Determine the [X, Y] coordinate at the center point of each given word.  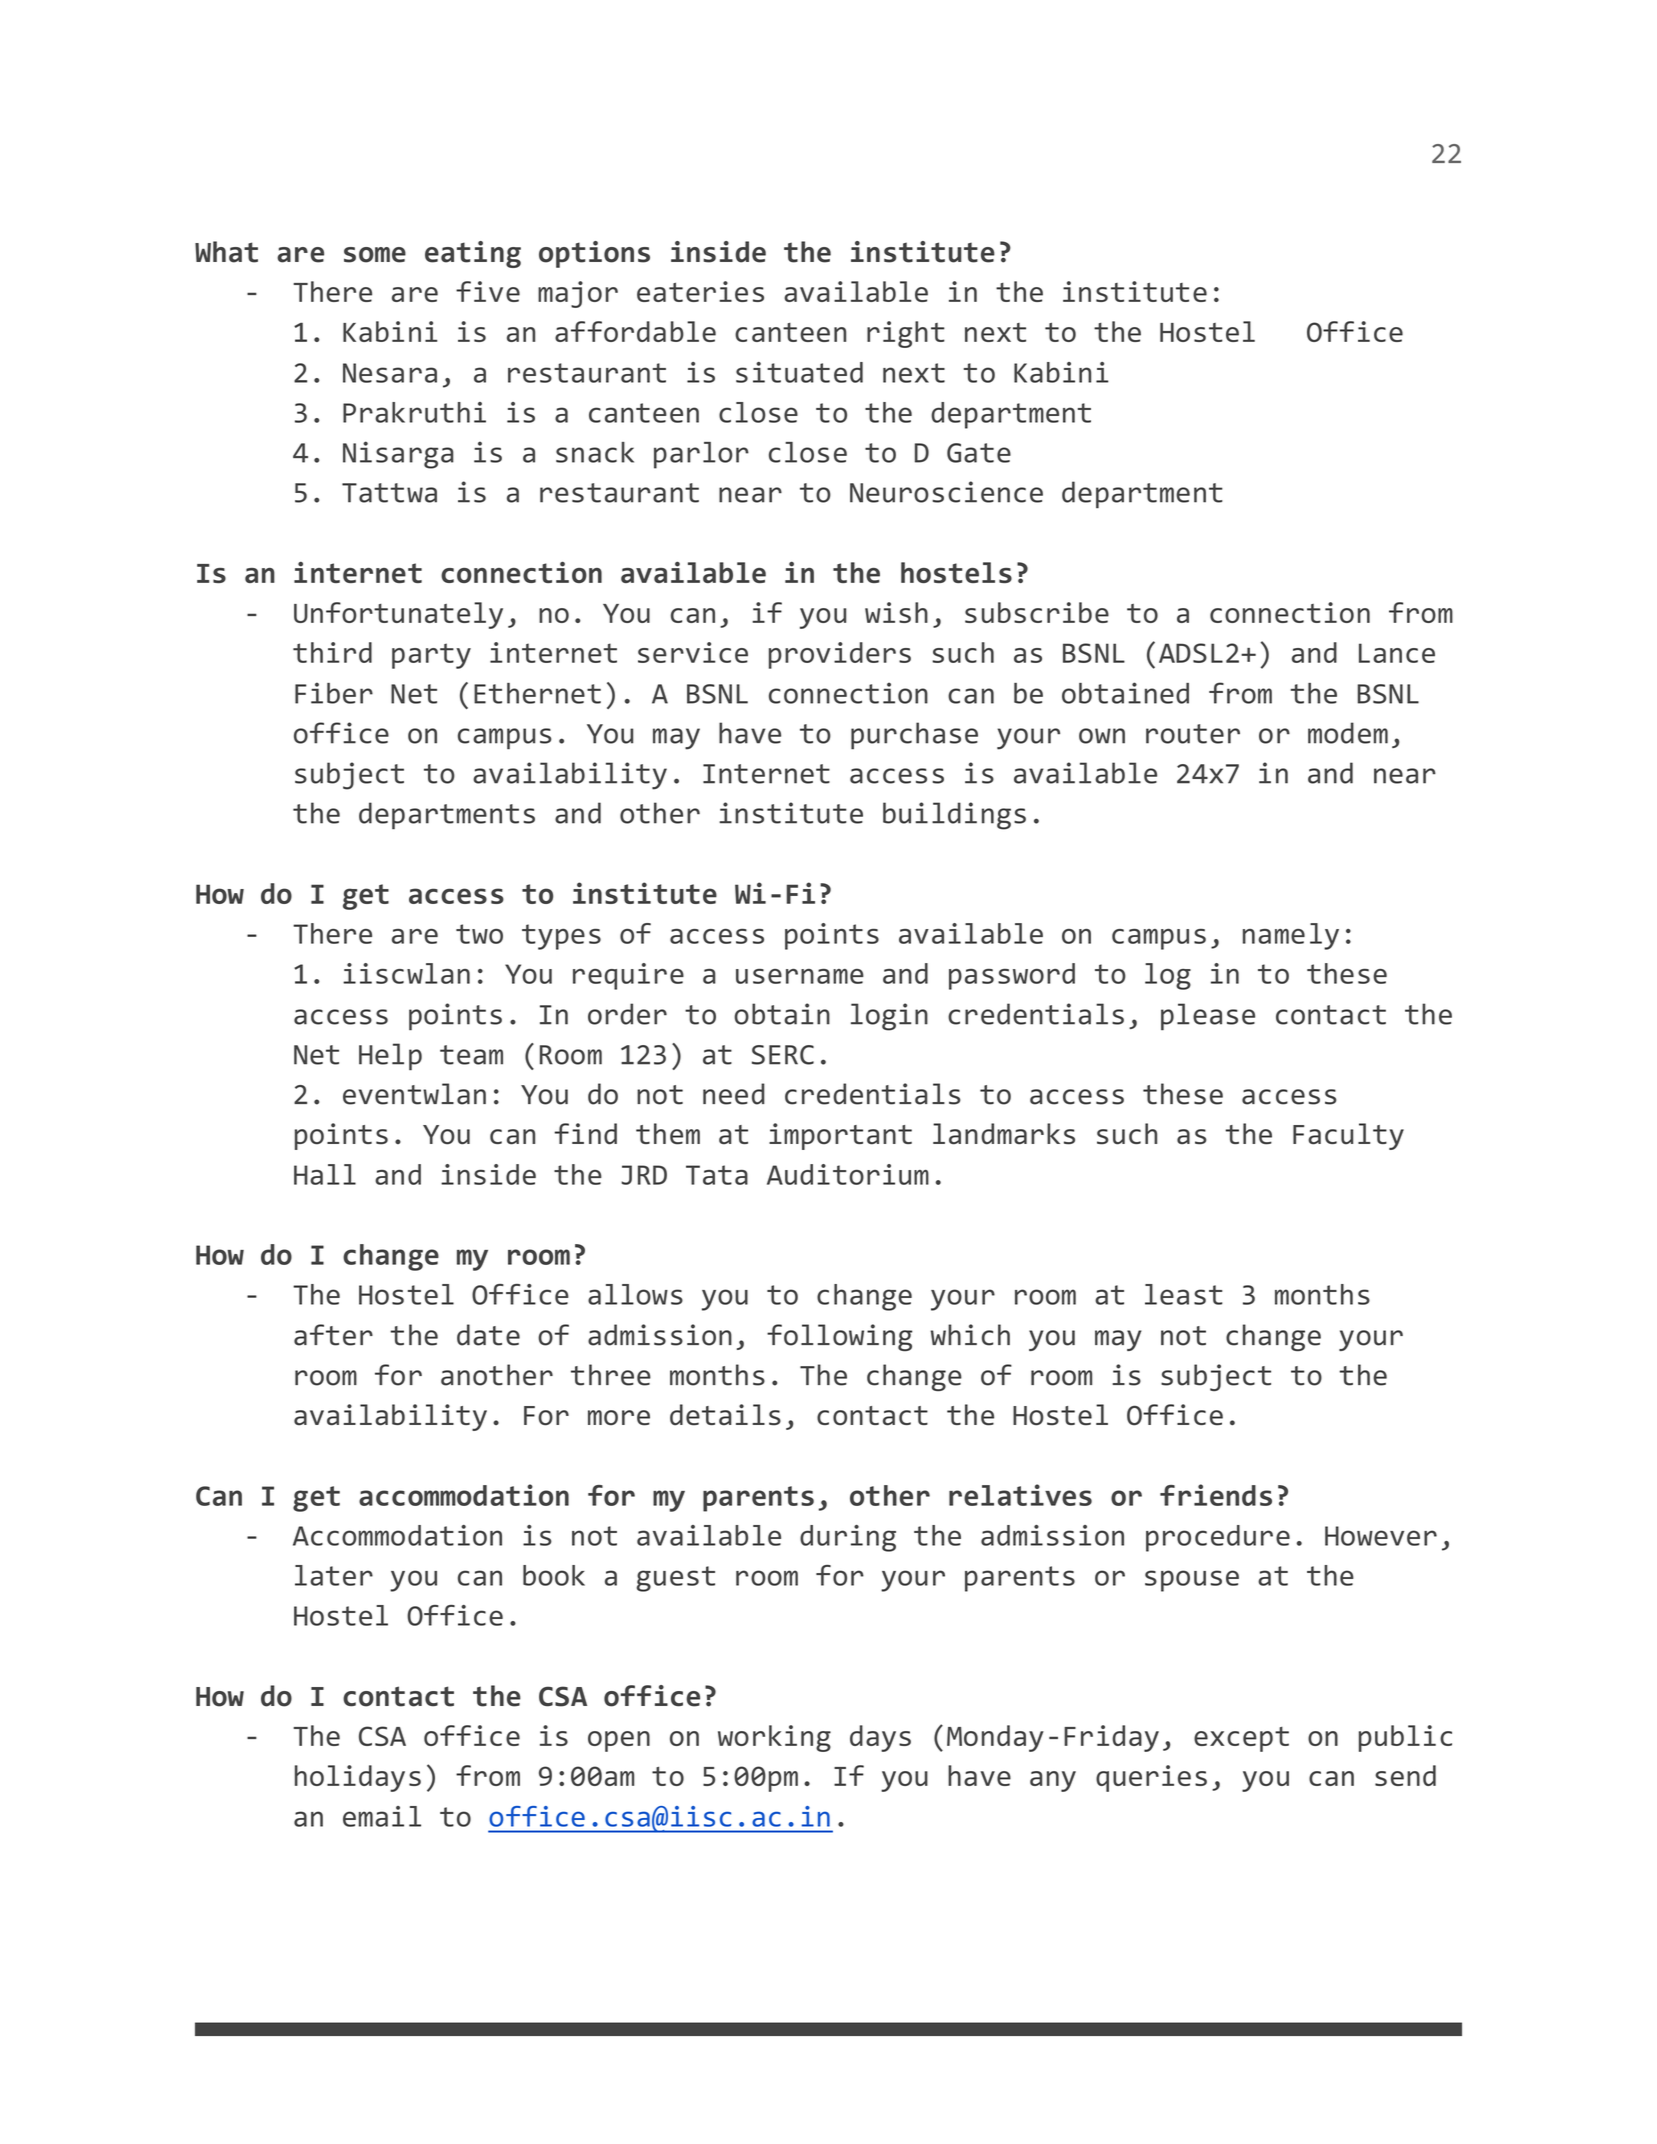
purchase [914, 736]
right [906, 334]
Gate [979, 453]
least [1184, 1294]
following [839, 1337]
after [333, 1335]
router [1193, 734]
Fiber [334, 693]
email [382, 1816]
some [375, 255]
